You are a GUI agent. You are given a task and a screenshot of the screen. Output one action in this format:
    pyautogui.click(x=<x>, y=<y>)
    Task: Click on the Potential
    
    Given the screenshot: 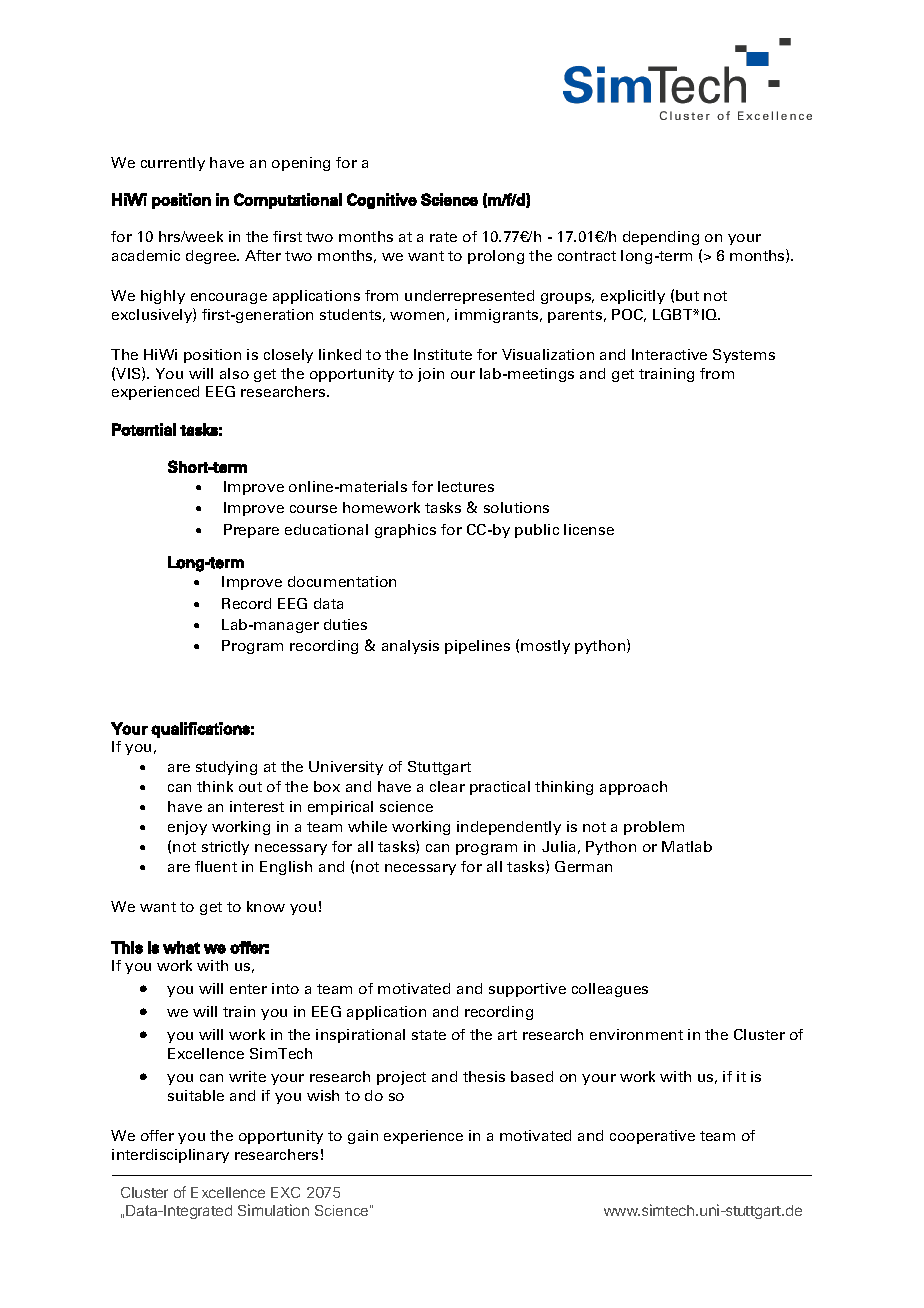 What is the action you would take?
    pyautogui.click(x=144, y=429)
